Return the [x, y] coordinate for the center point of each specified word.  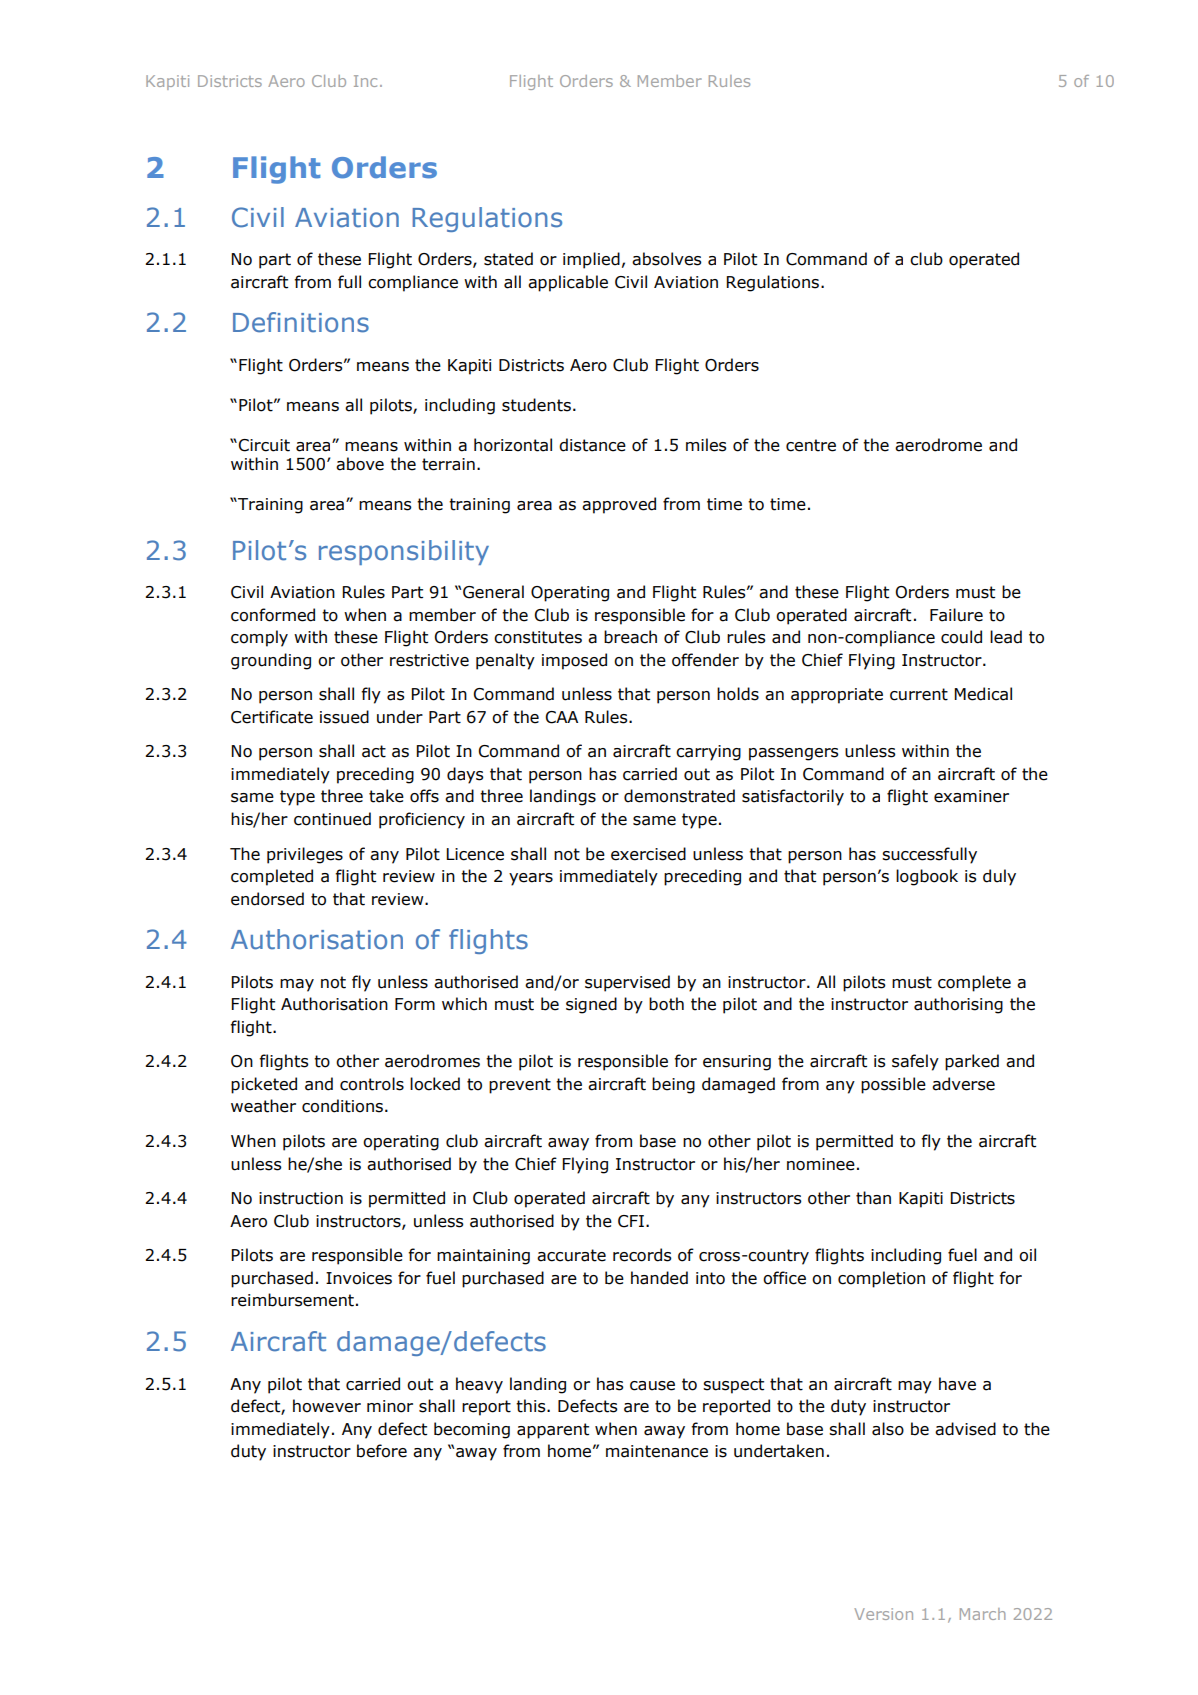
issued [344, 717]
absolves [667, 259]
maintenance [657, 1451]
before [382, 1451]
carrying [708, 753]
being [673, 1085]
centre [811, 445]
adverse [963, 1084]
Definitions [301, 322]
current [919, 694]
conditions [342, 1106]
